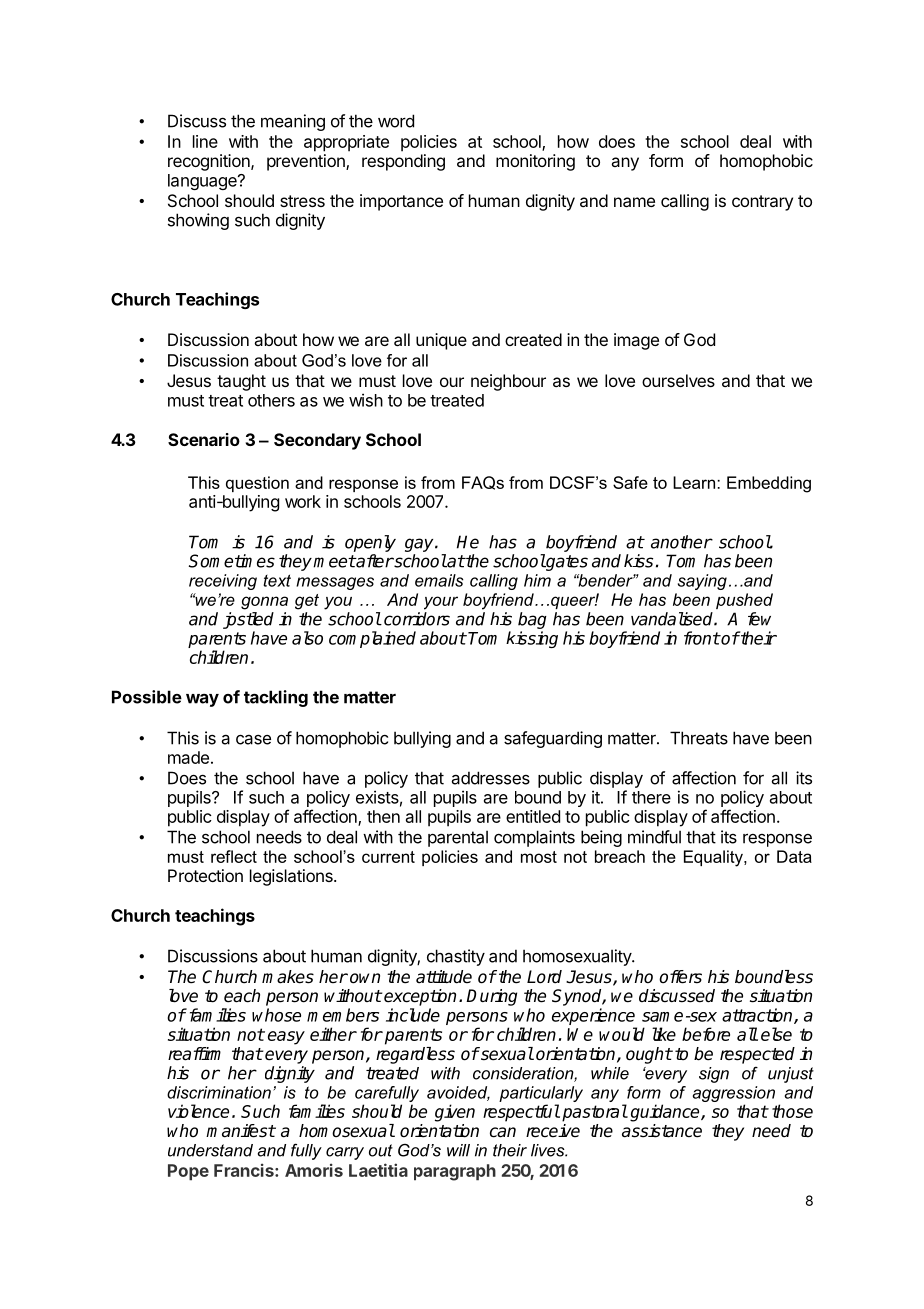  I want to click on will, so click(458, 1150).
